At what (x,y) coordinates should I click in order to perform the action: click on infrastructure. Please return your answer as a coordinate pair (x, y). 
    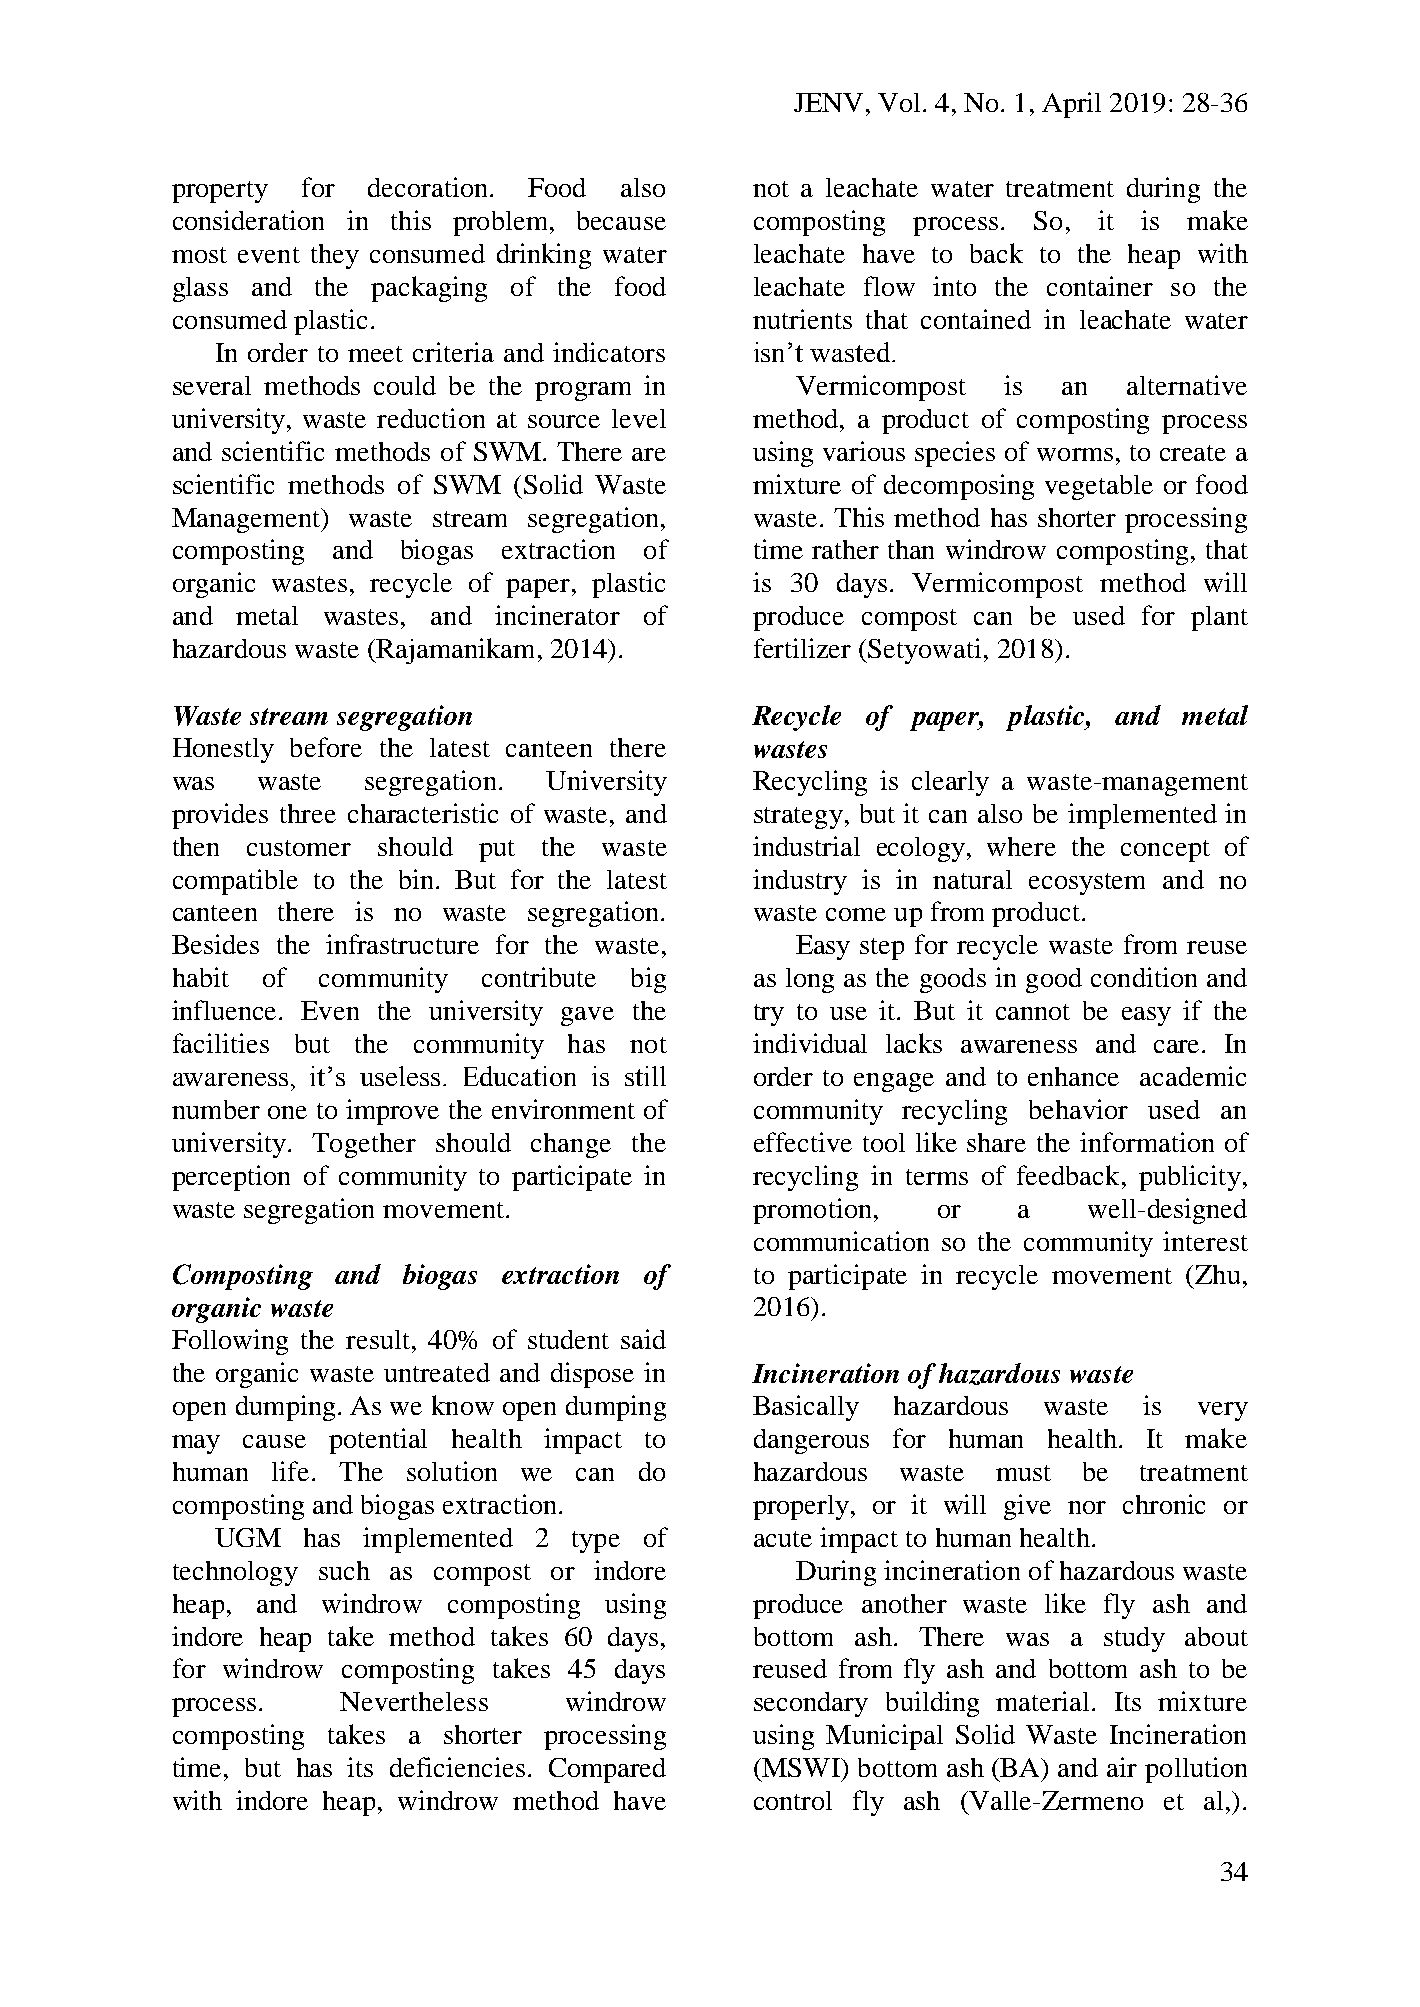
    Looking at the image, I should click on (402, 944).
